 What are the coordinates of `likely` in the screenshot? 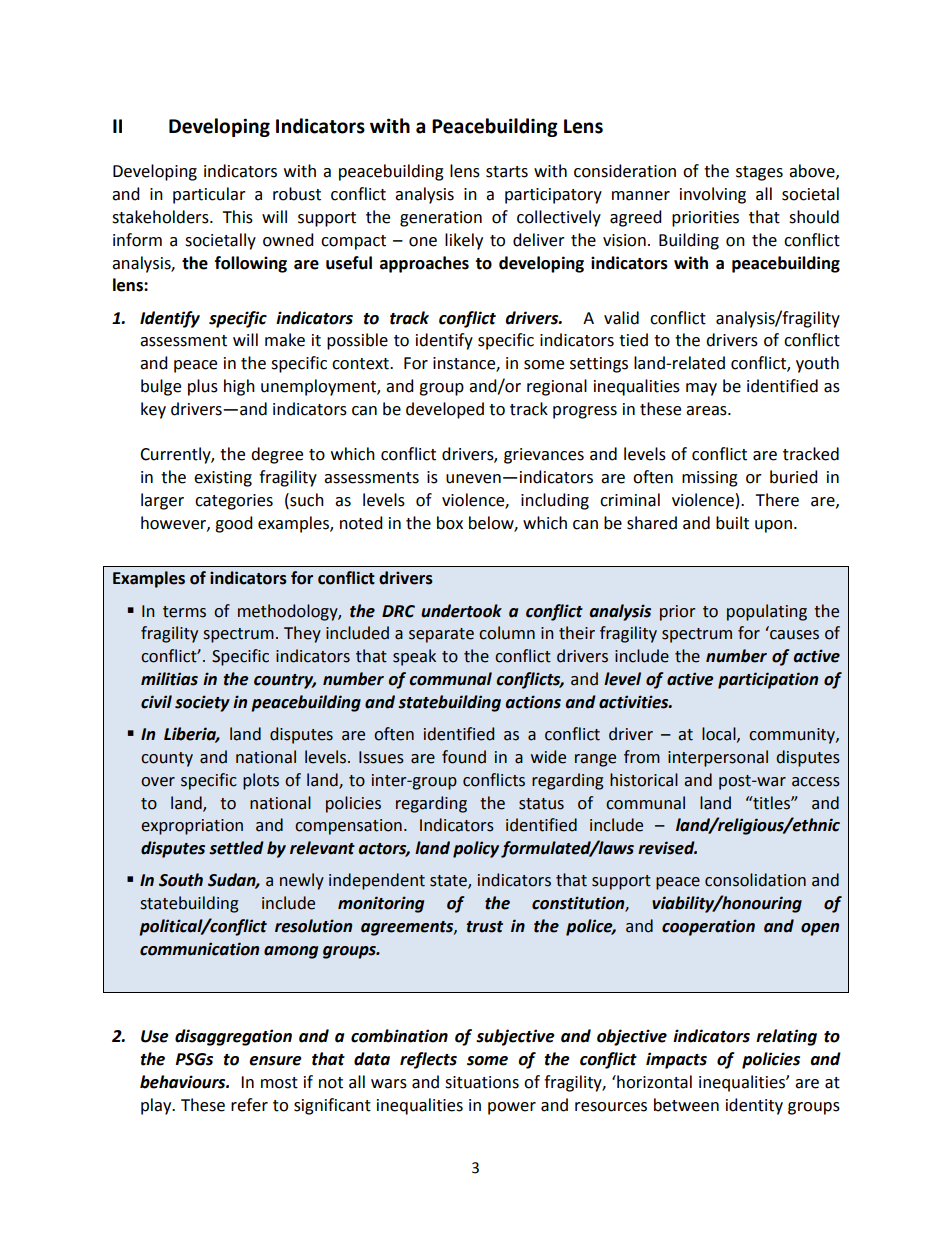 It's located at (464, 241).
